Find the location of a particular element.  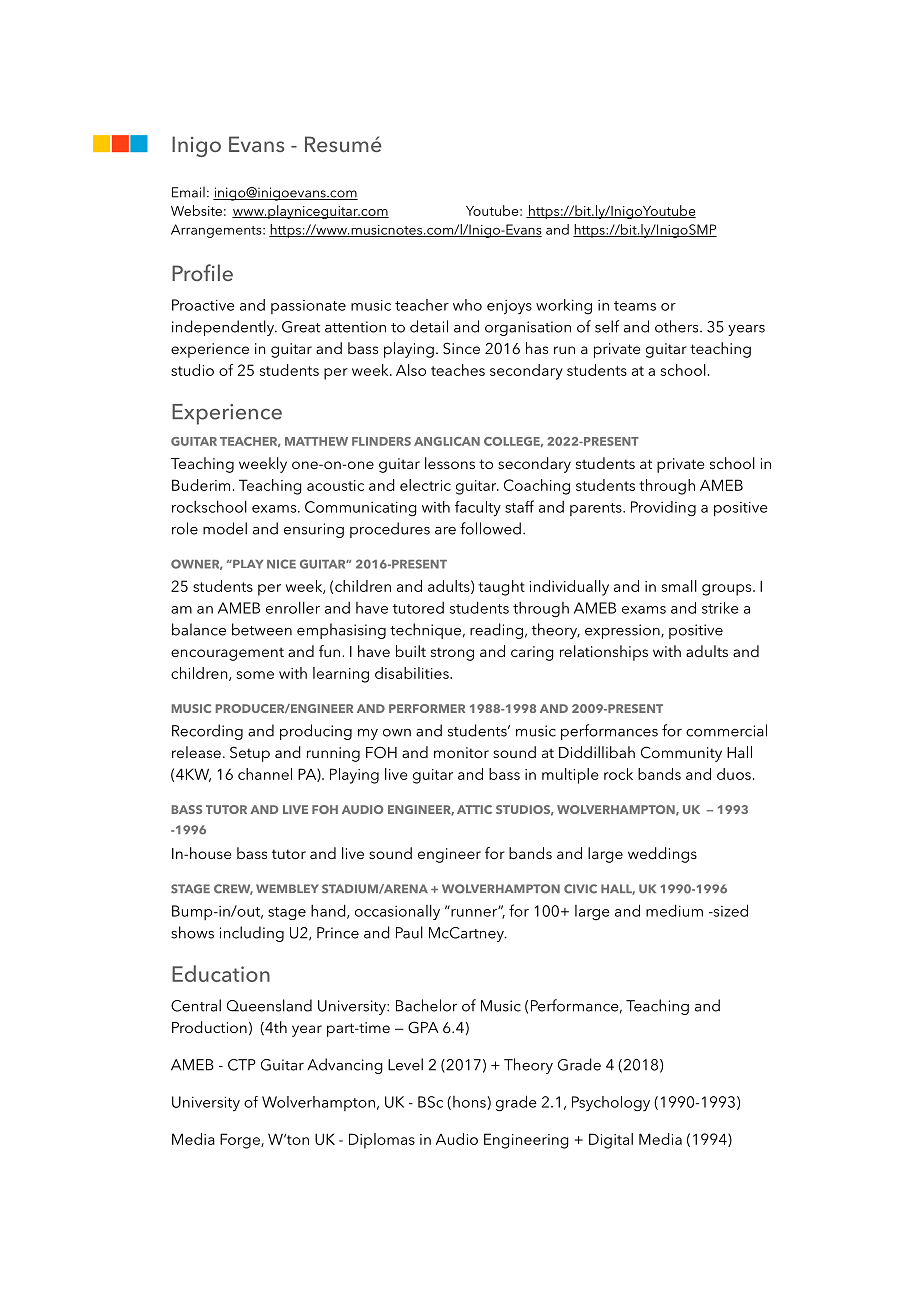

who is located at coordinates (467, 305).
